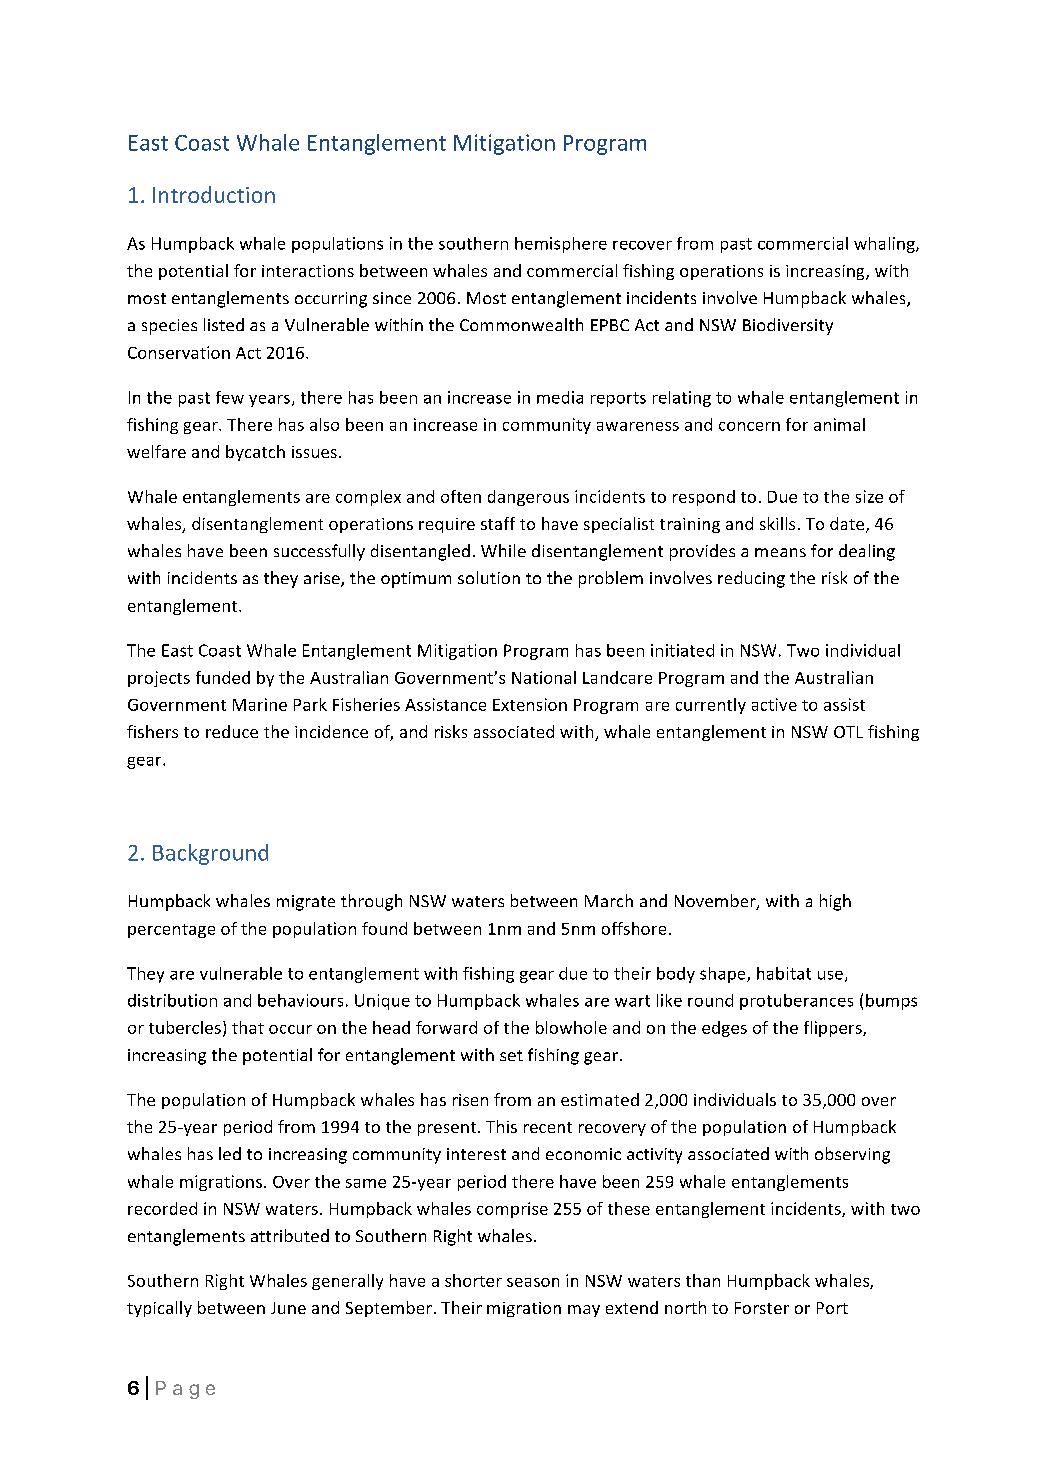  I want to click on June, so click(288, 1308).
